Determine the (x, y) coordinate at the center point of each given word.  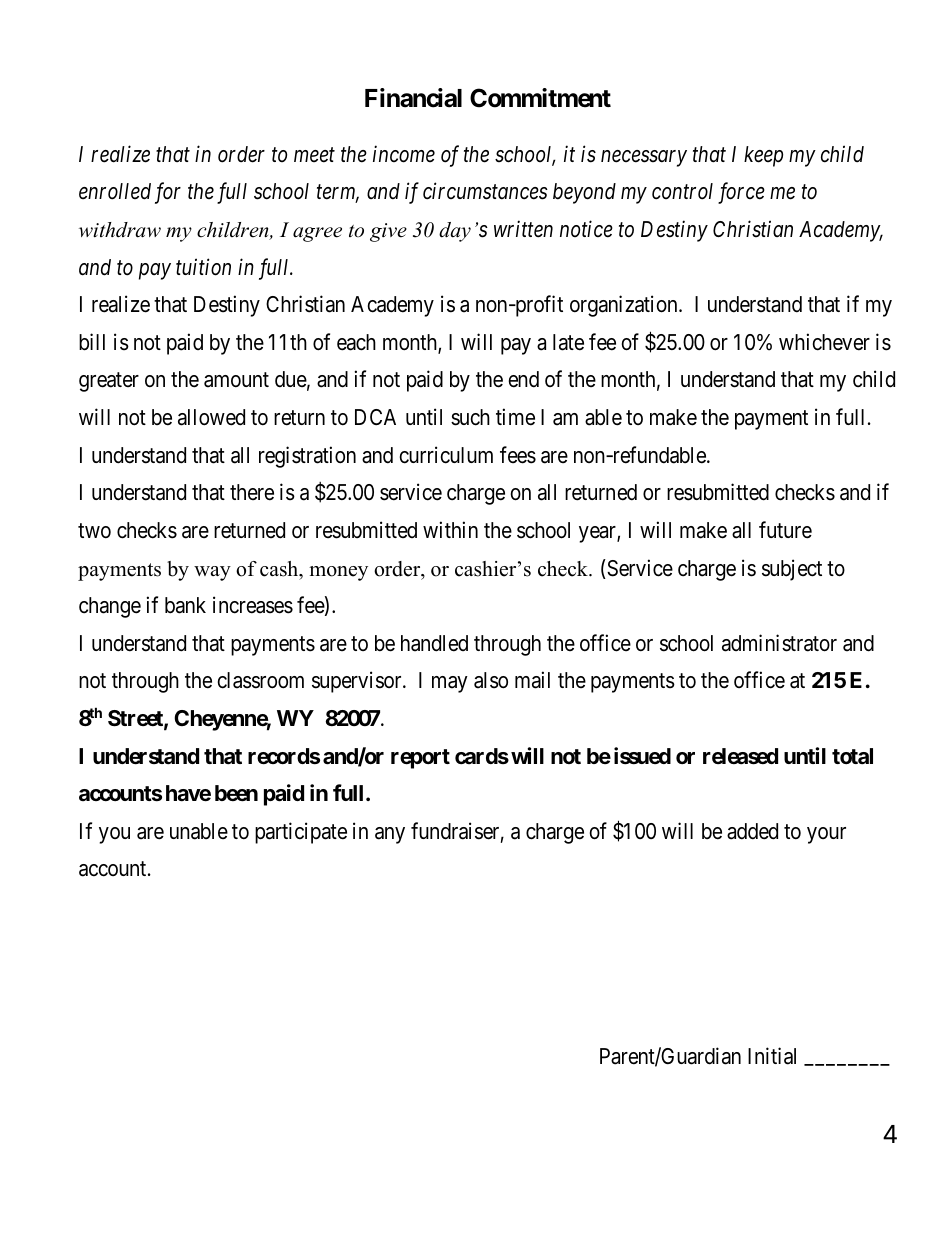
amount (236, 380)
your (826, 835)
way (212, 573)
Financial (413, 98)
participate (301, 833)
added (752, 831)
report (420, 759)
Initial (772, 1056)
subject (792, 570)
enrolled (115, 191)
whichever (824, 342)
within (450, 529)
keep (763, 156)
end (523, 379)
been (236, 793)
